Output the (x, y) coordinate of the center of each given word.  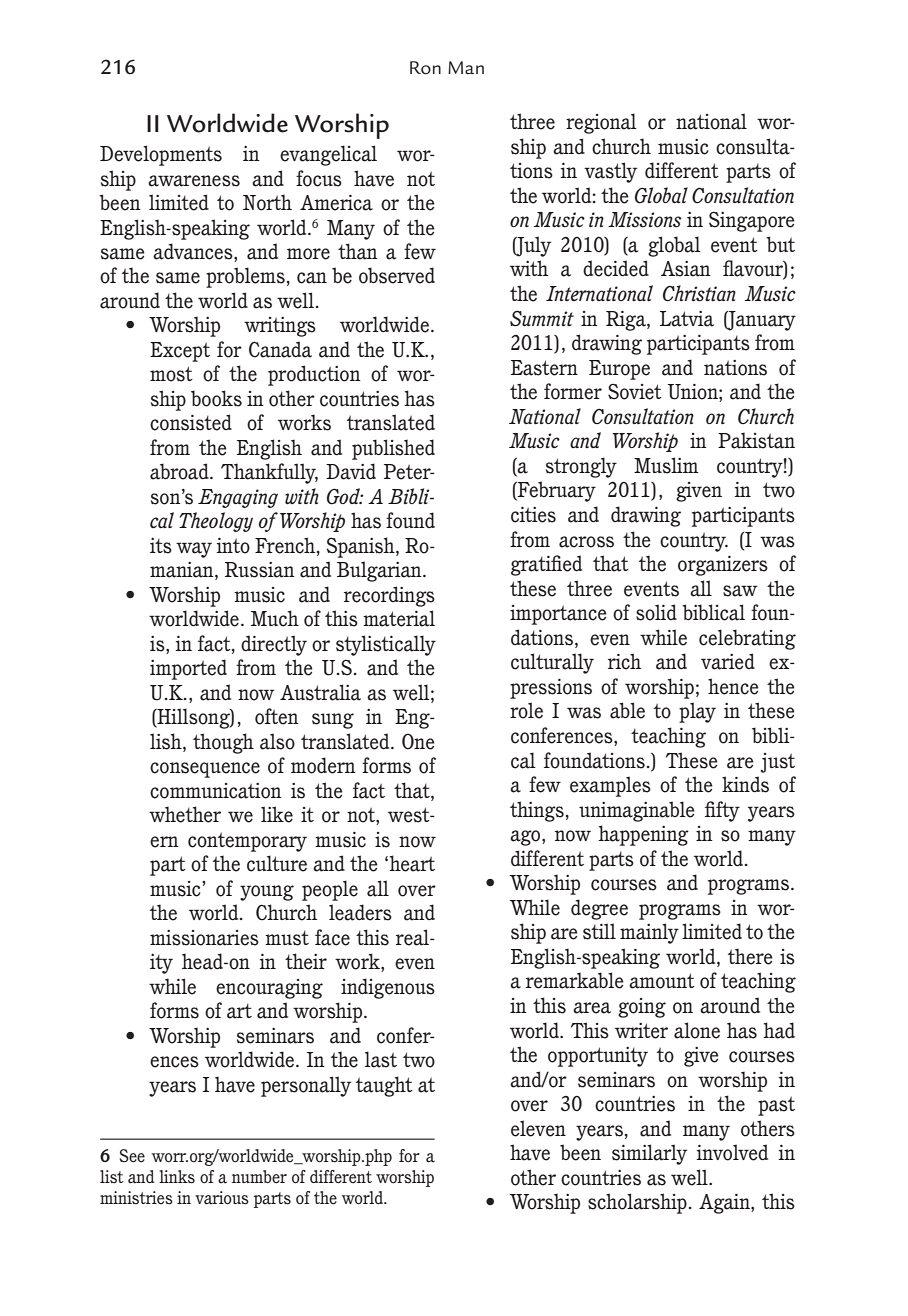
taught (384, 1086)
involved (732, 1152)
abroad (180, 471)
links (177, 1177)
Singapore (752, 221)
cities (533, 515)
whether (185, 814)
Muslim (666, 465)
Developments (161, 155)
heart (411, 863)
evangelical (328, 155)
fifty (722, 811)
